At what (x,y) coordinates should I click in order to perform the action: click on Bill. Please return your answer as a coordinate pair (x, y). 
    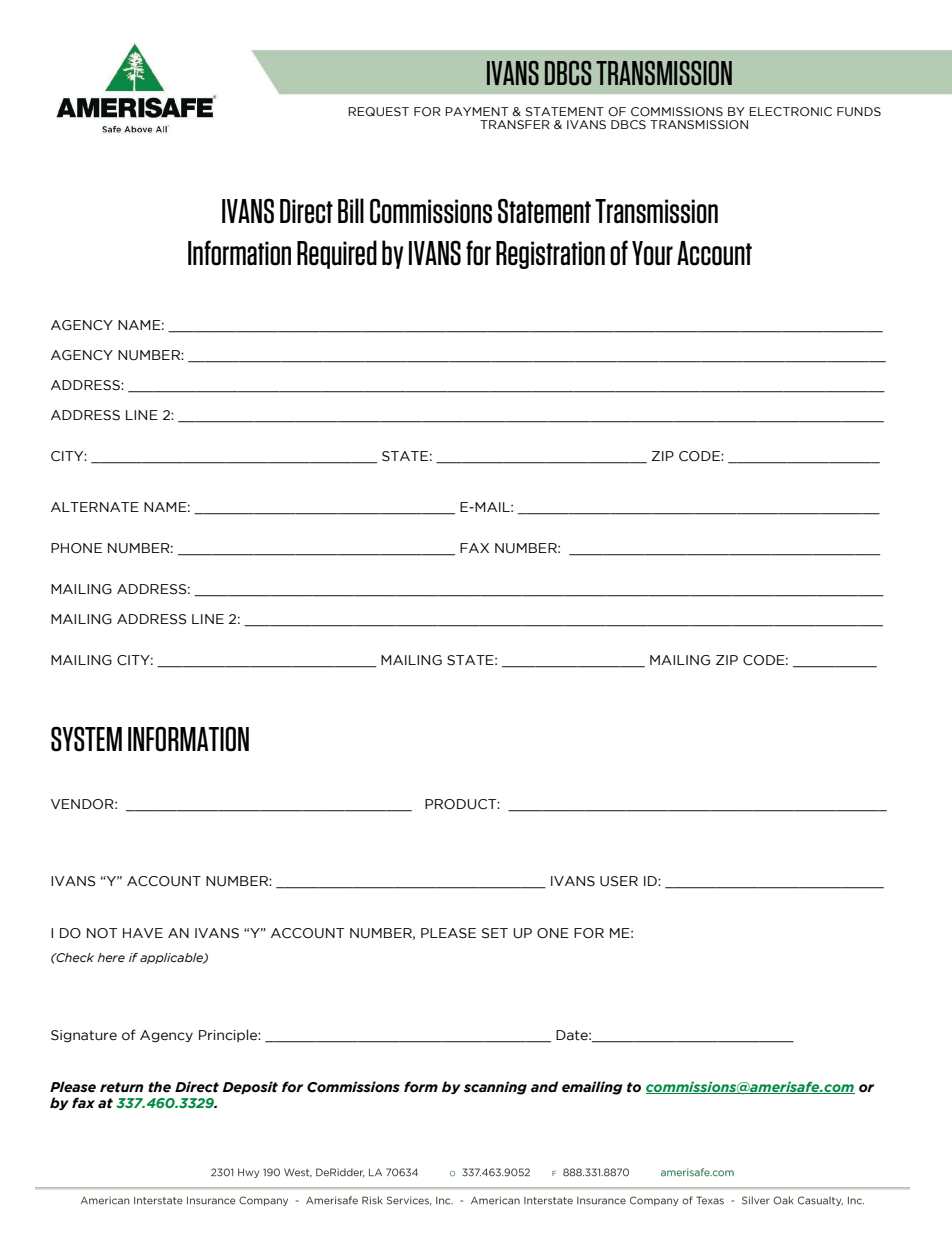
    Looking at the image, I should click on (351, 210).
